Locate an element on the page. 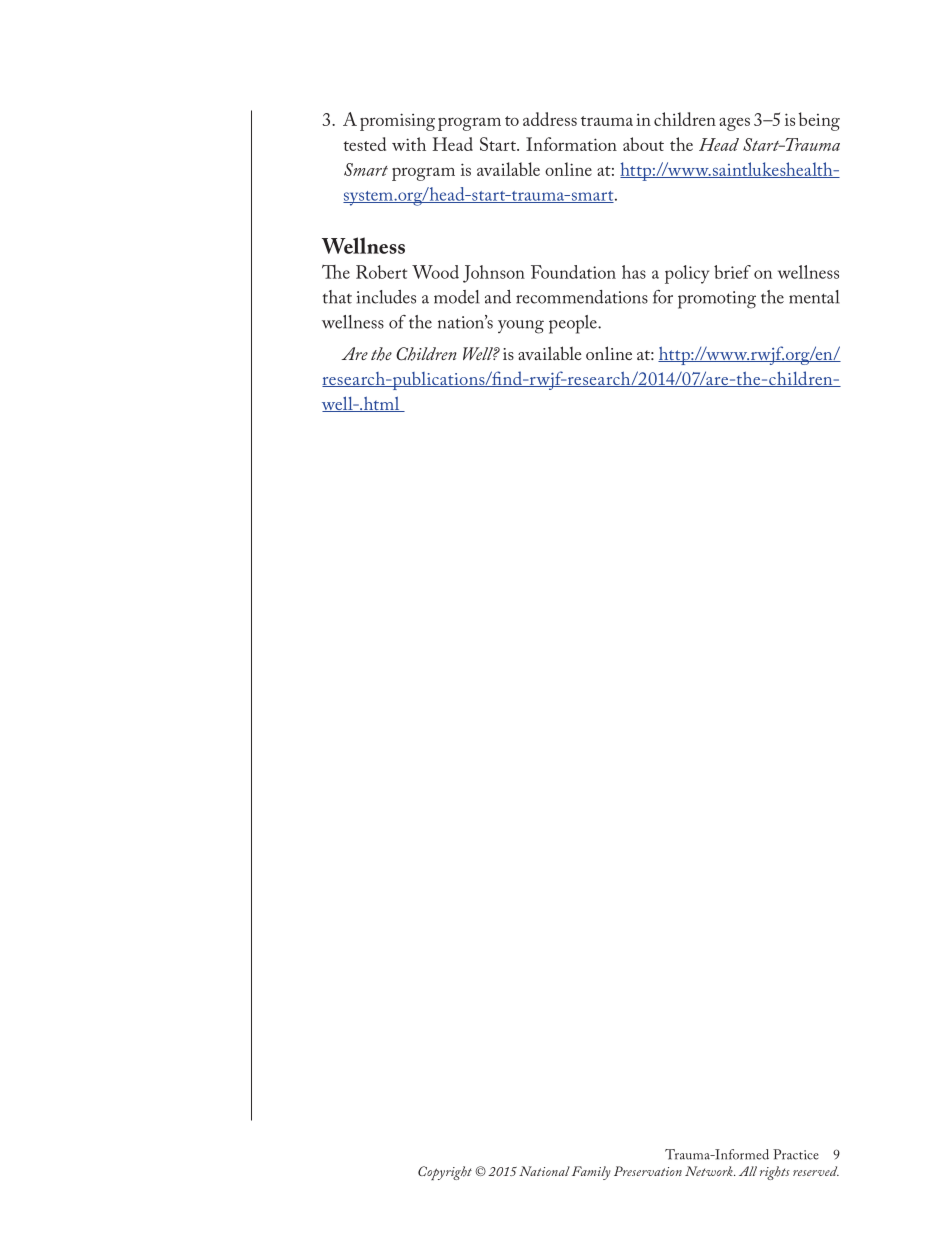  Network is located at coordinates (710, 1171).
